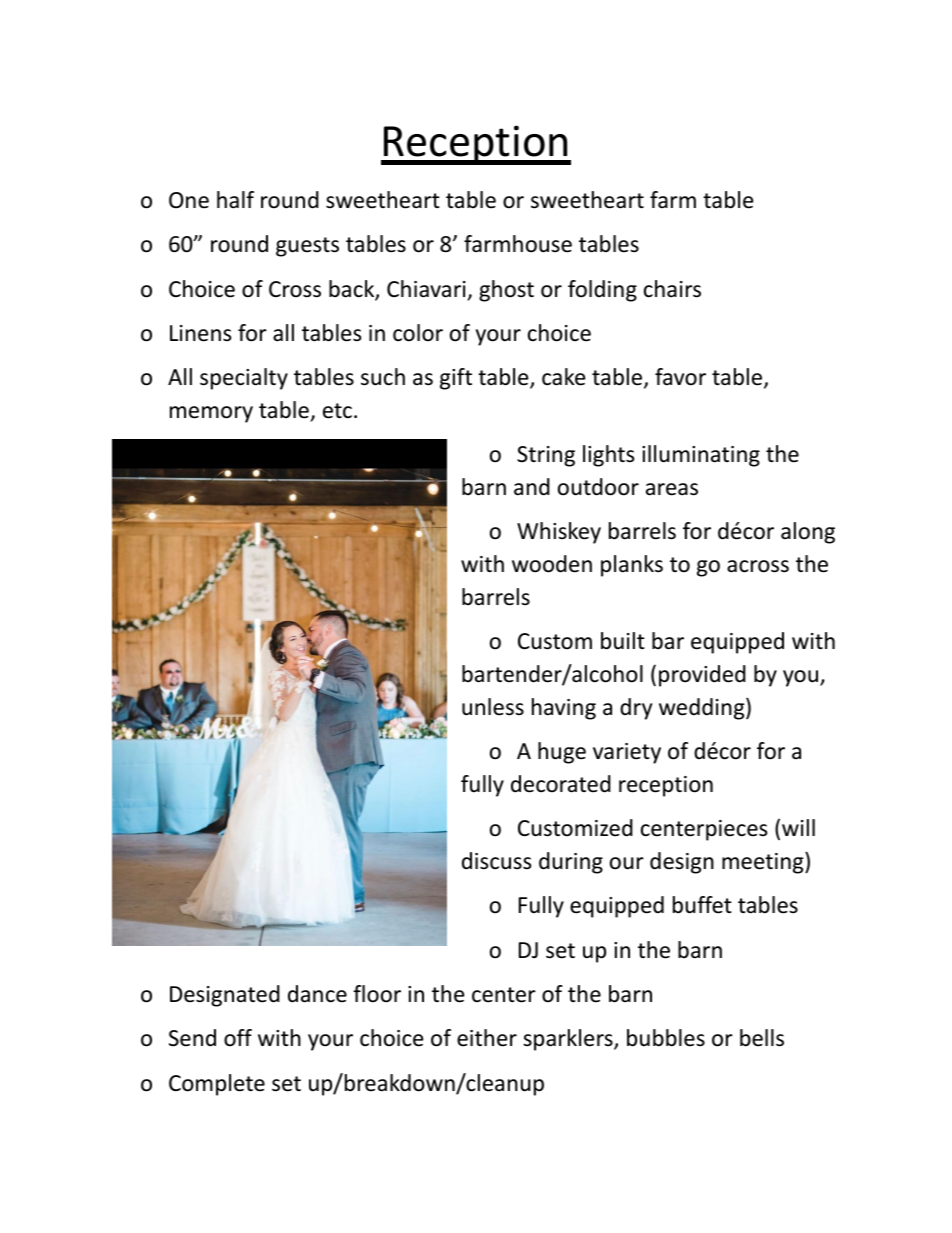 This document has width=952, height=1233. What do you see at coordinates (564, 709) in the document?
I see `having` at bounding box center [564, 709].
